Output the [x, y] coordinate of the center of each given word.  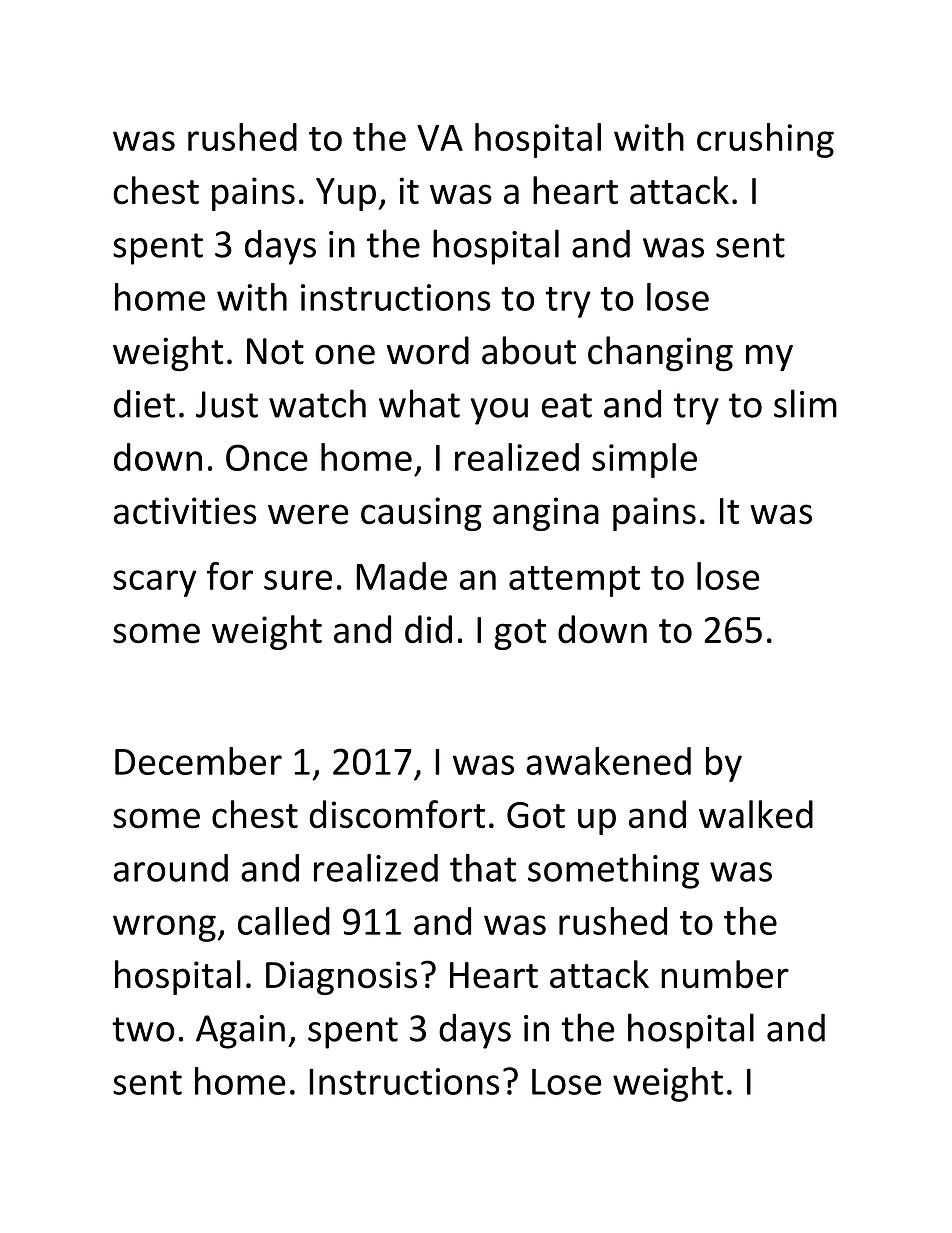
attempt [574, 581]
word [428, 350]
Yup [346, 194]
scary [155, 583]
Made [401, 576]
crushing [765, 140]
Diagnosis [341, 978]
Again [240, 1032]
